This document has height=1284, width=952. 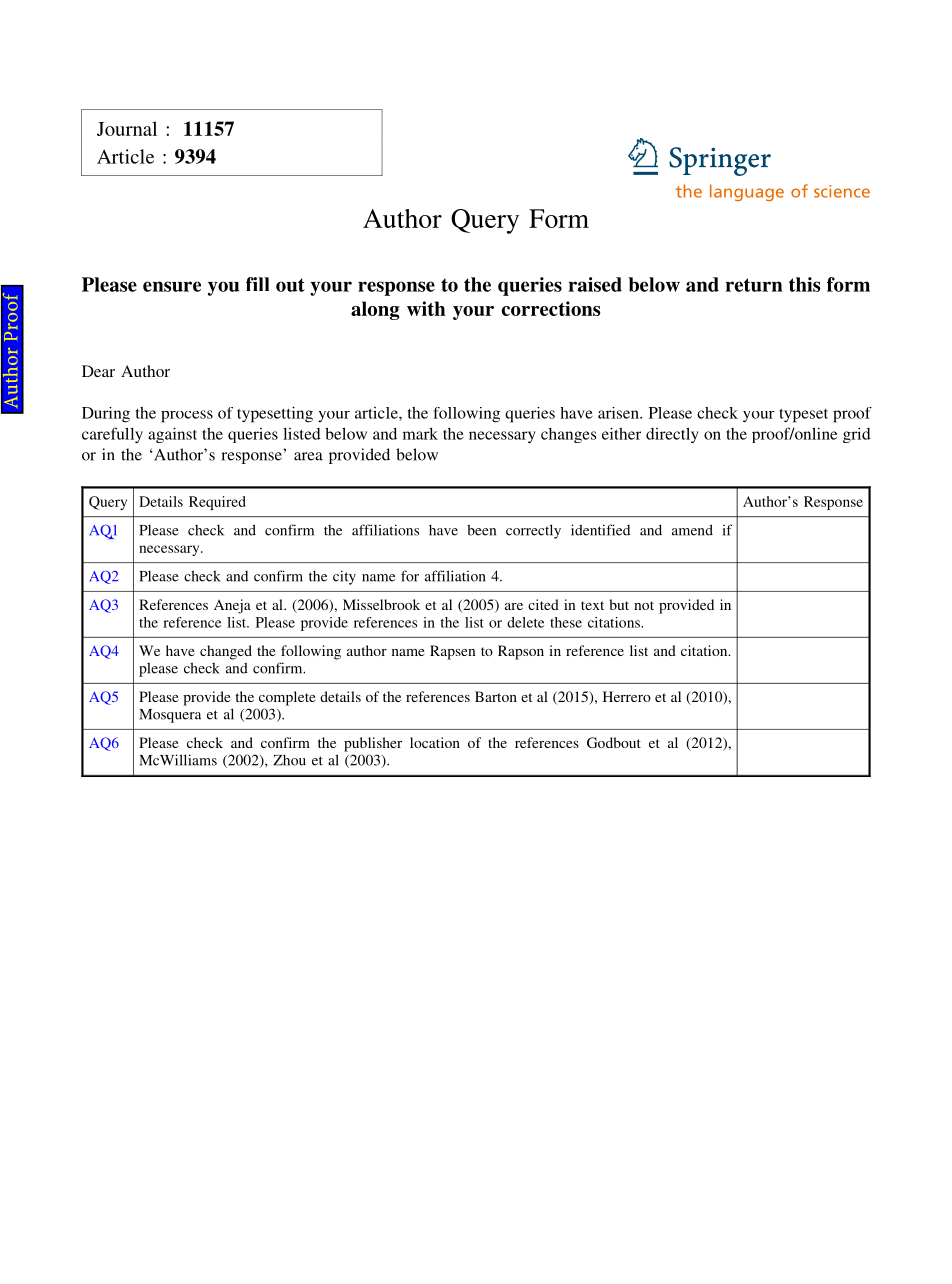 What do you see at coordinates (127, 128) in the document?
I see `Journal` at bounding box center [127, 128].
